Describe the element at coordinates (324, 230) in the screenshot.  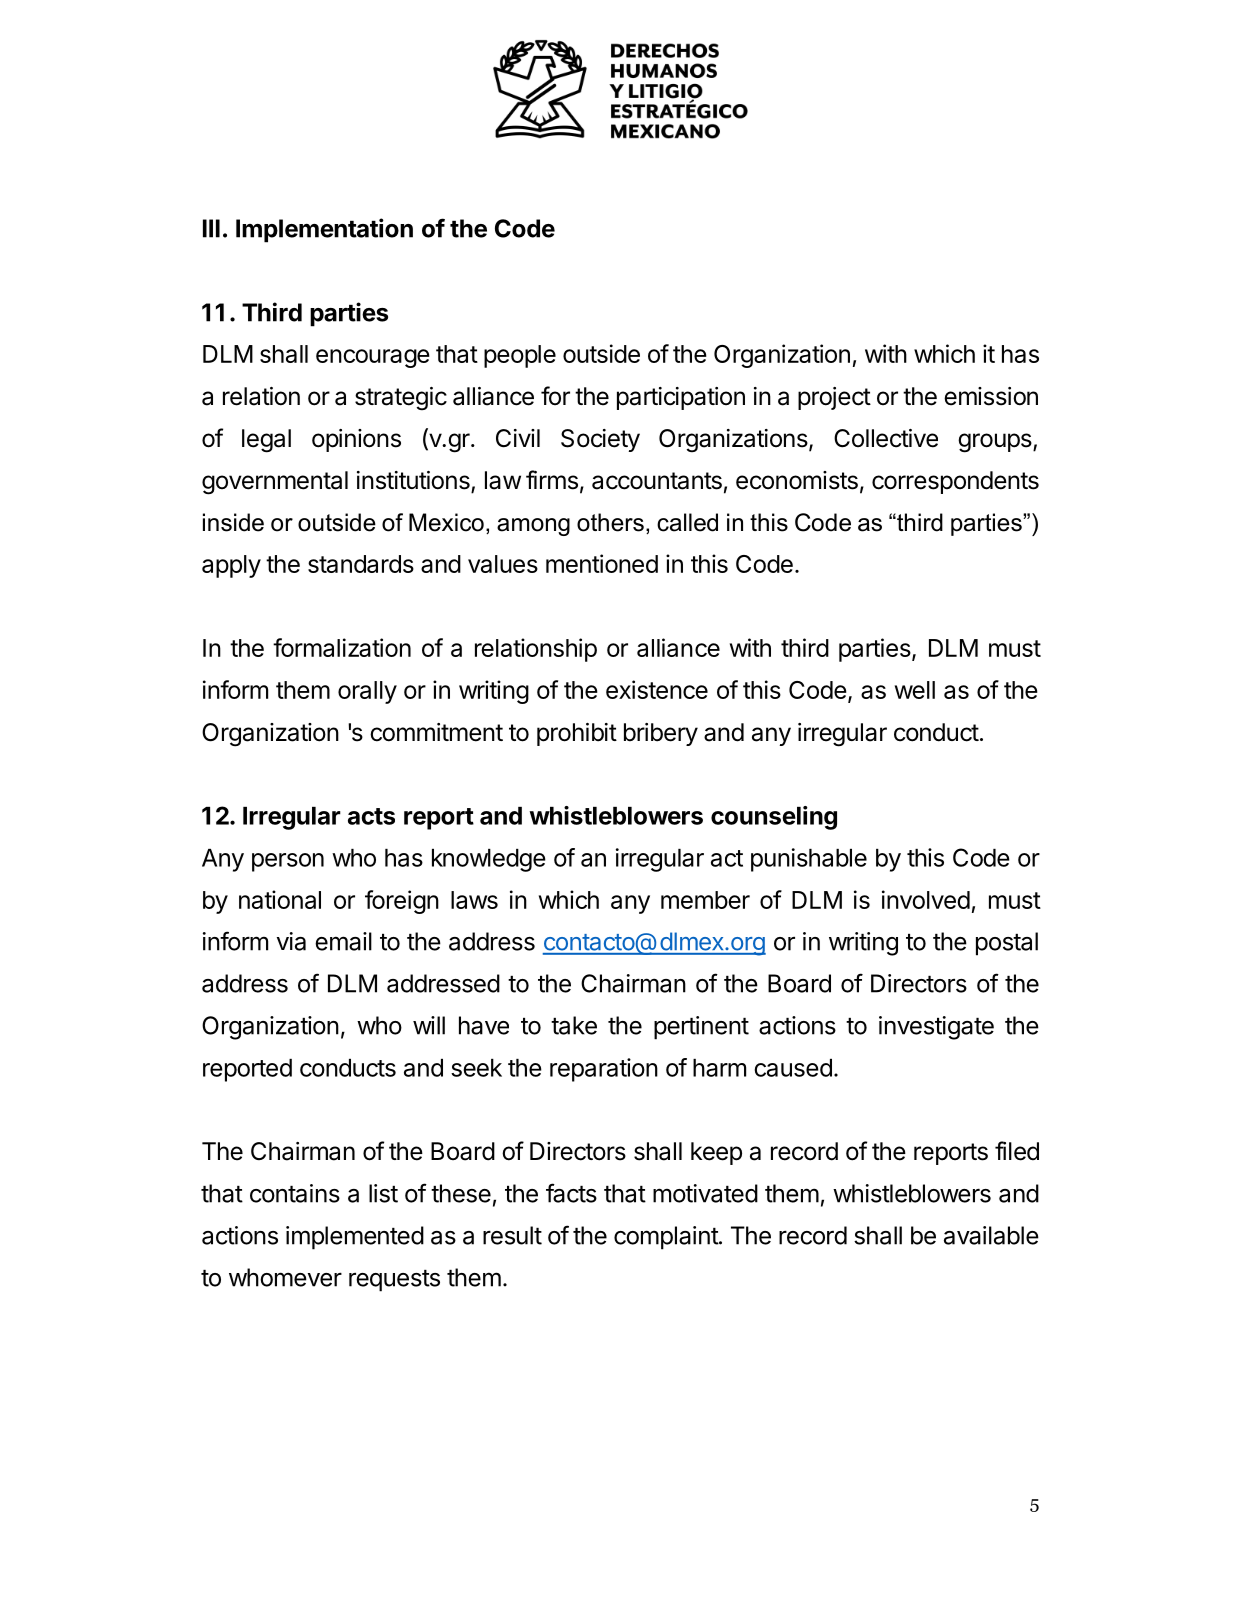
I see `Implementation` at that location.
